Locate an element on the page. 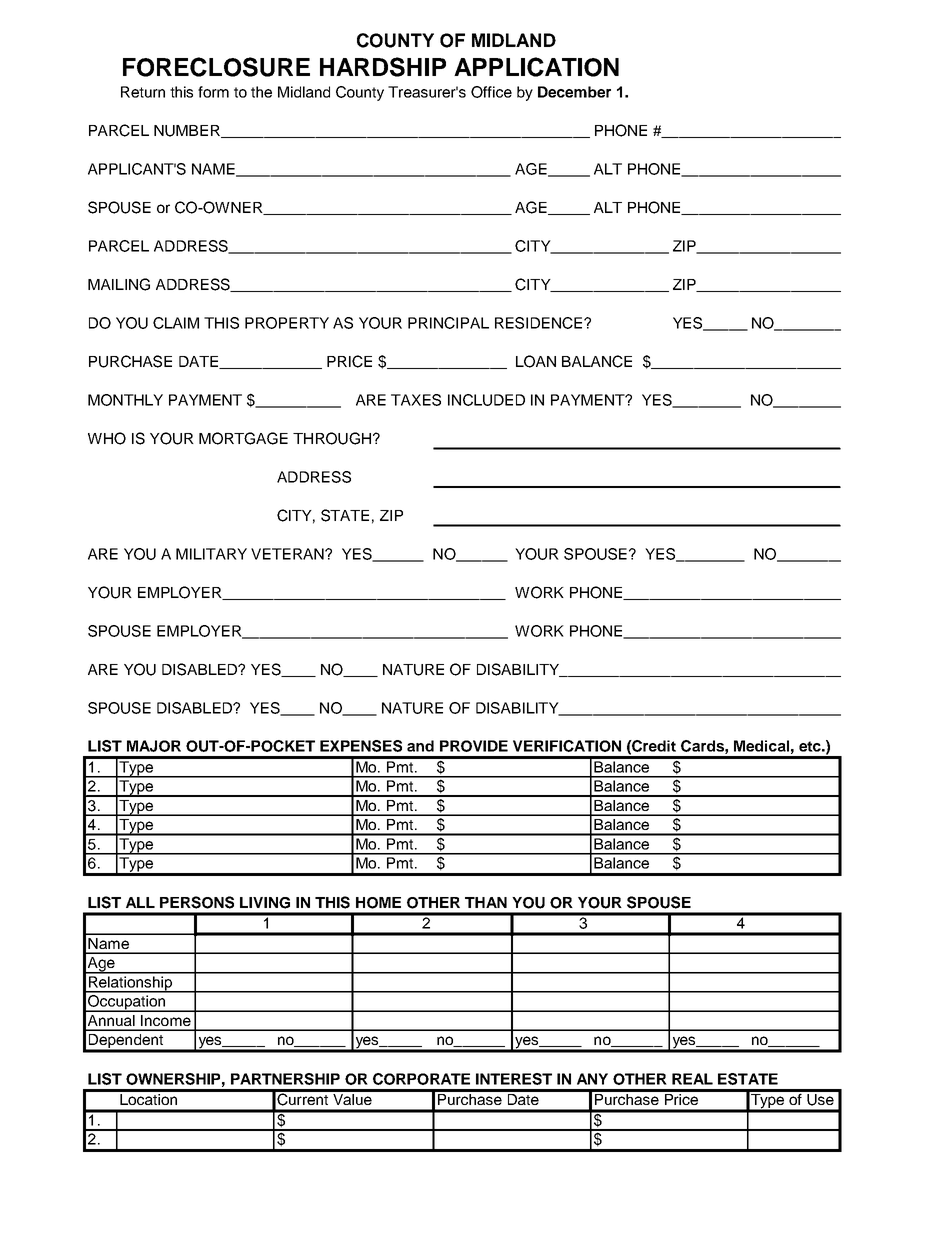  HARDSHIP is located at coordinates (383, 67).
